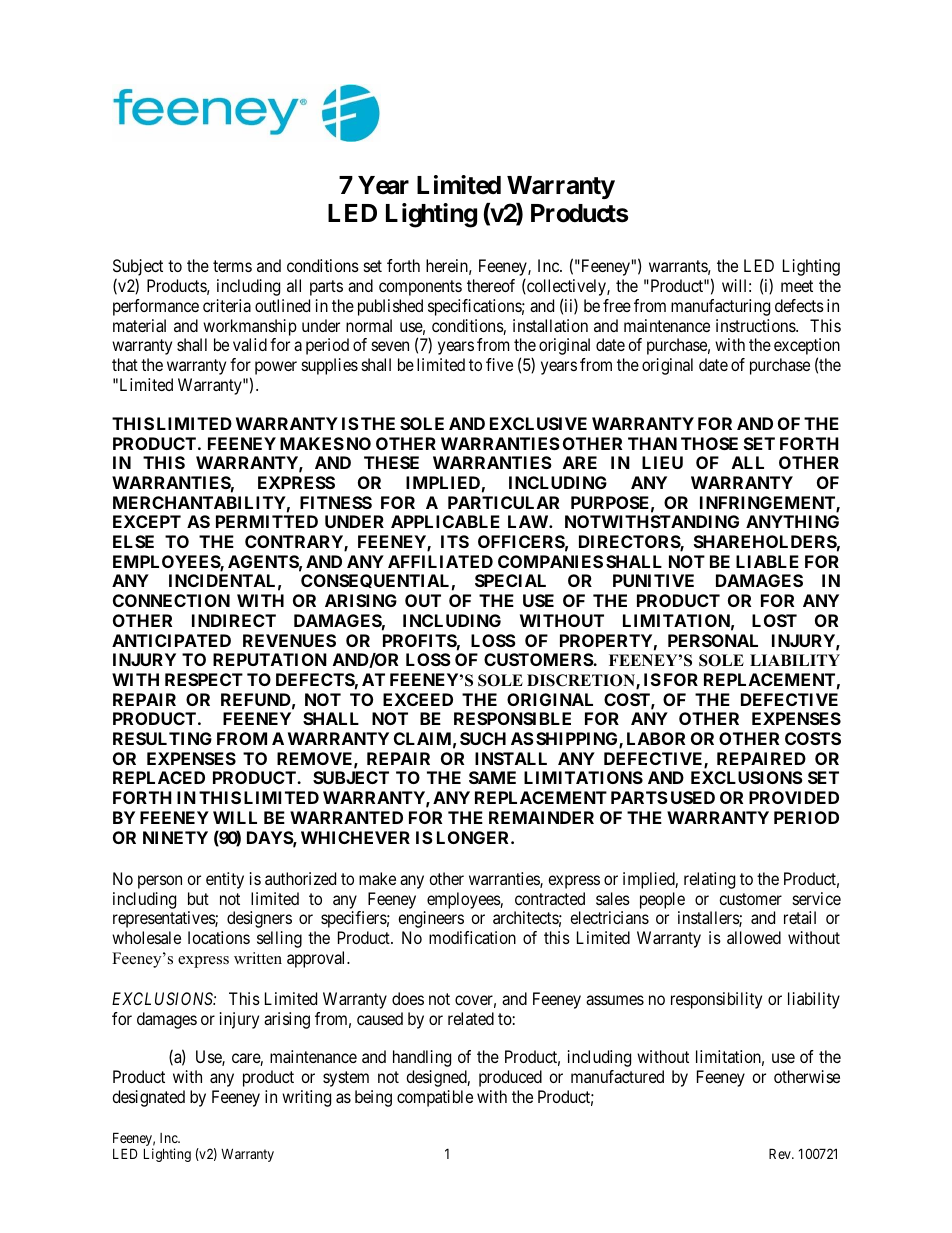 The height and width of the screenshot is (1233, 952). What do you see at coordinates (491, 285) in the screenshot?
I see `thereof` at bounding box center [491, 285].
